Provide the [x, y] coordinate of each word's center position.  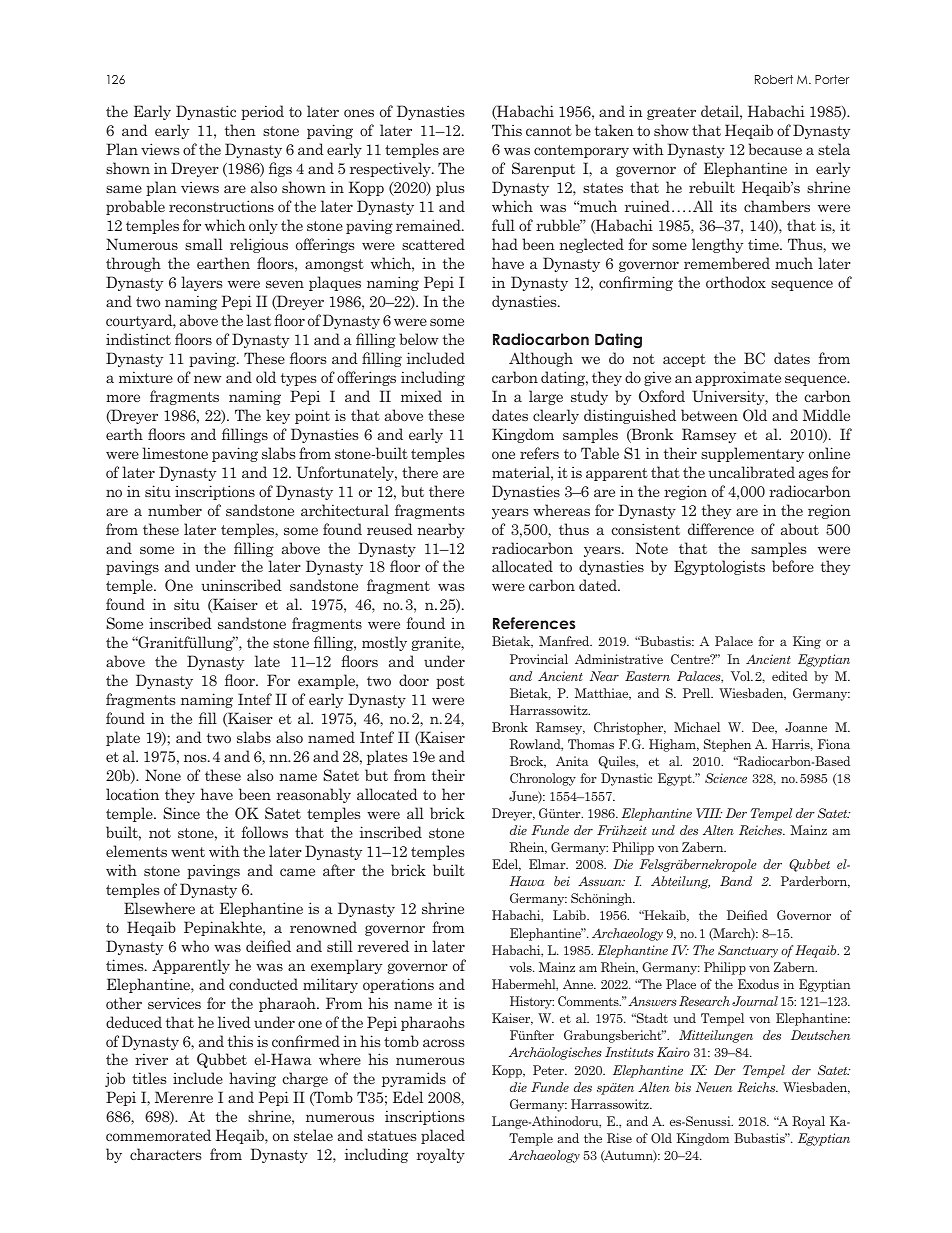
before [793, 566]
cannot [549, 131]
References [534, 623]
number [175, 510]
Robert [774, 79]
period [262, 112]
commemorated [158, 1135]
